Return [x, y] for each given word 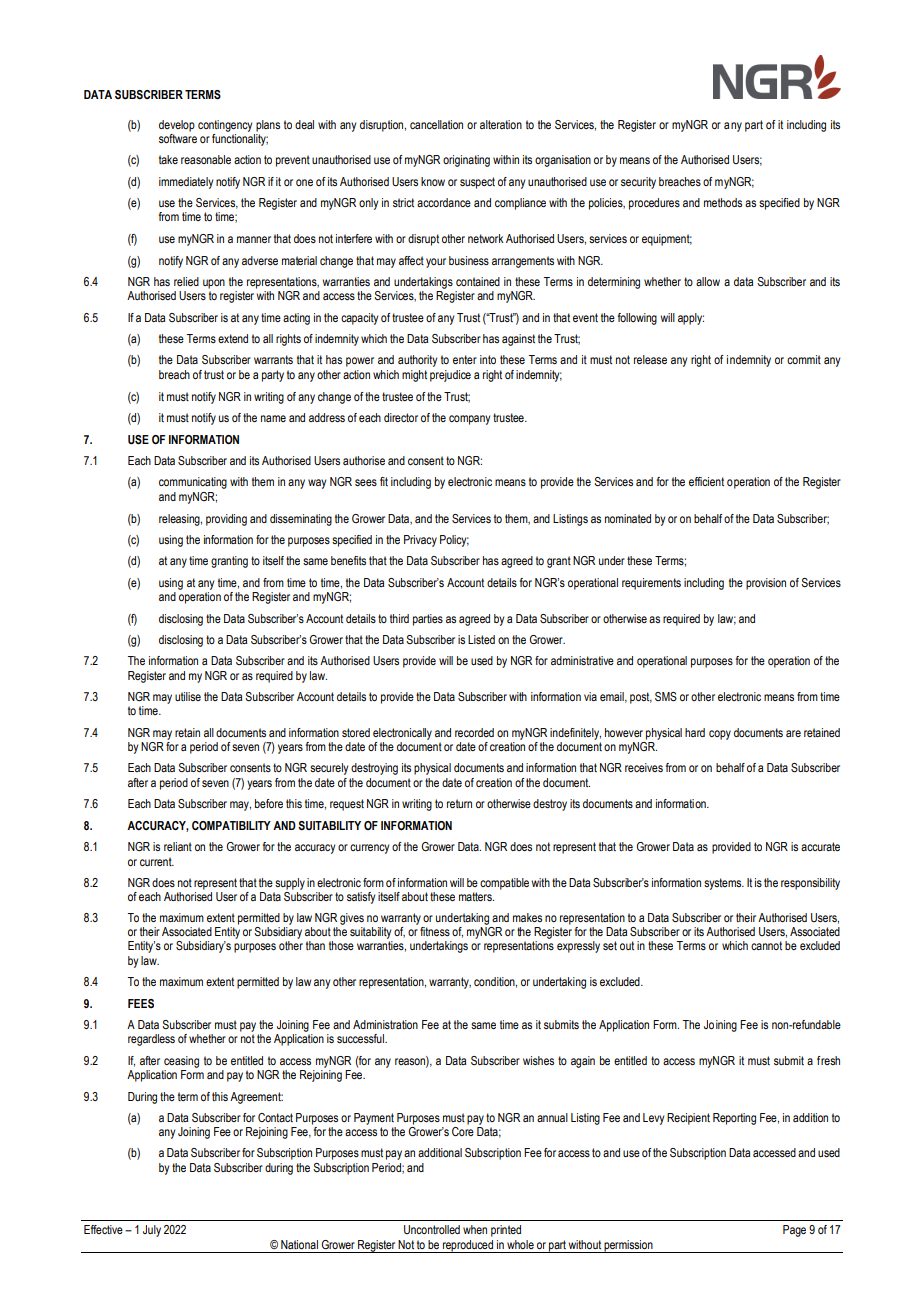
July [152, 1231]
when [475, 1229]
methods [723, 202]
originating [466, 161]
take [168, 159]
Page [794, 1231]
